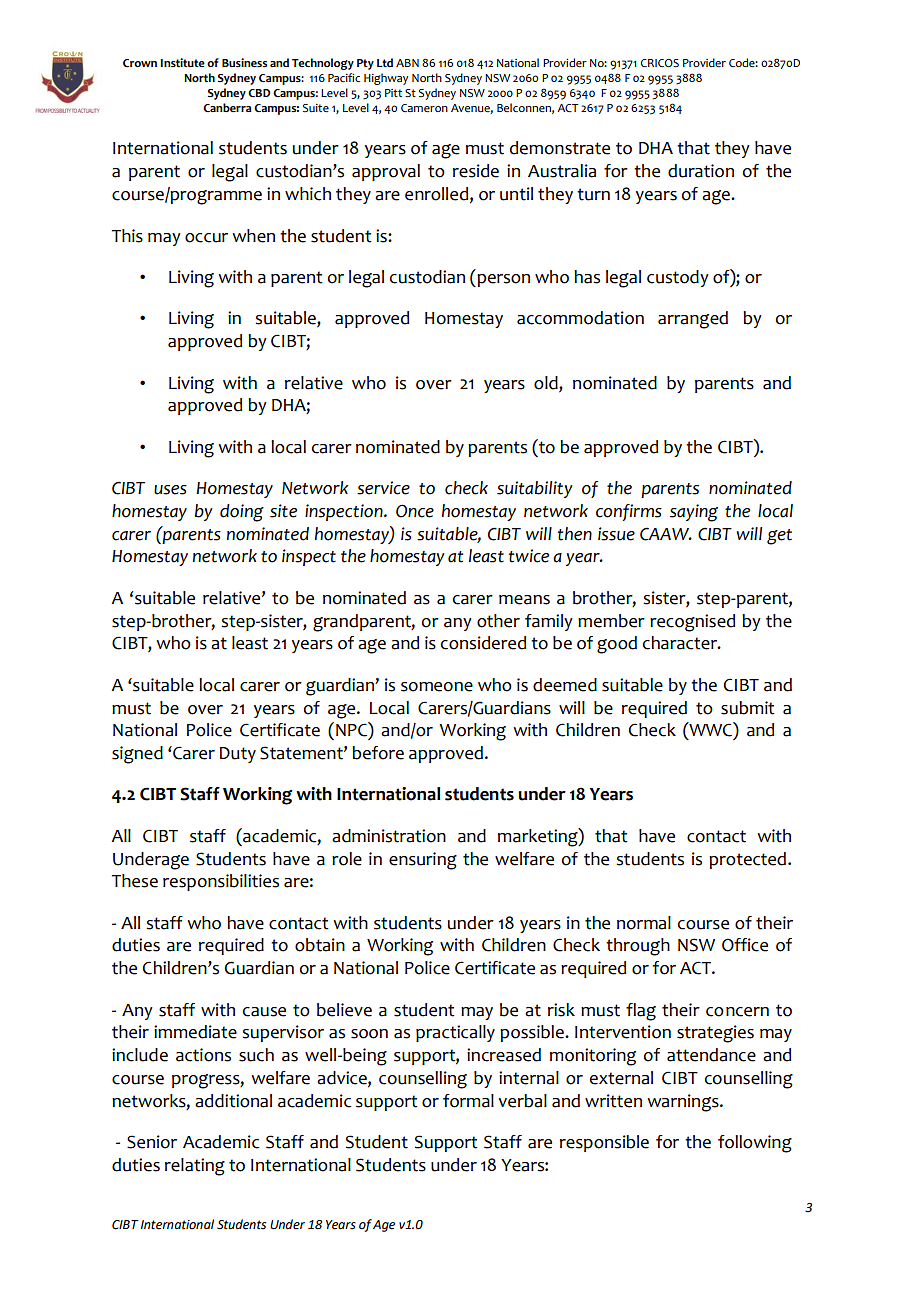 The height and width of the document is (1308, 924). I want to click on Canberra, so click(227, 108).
